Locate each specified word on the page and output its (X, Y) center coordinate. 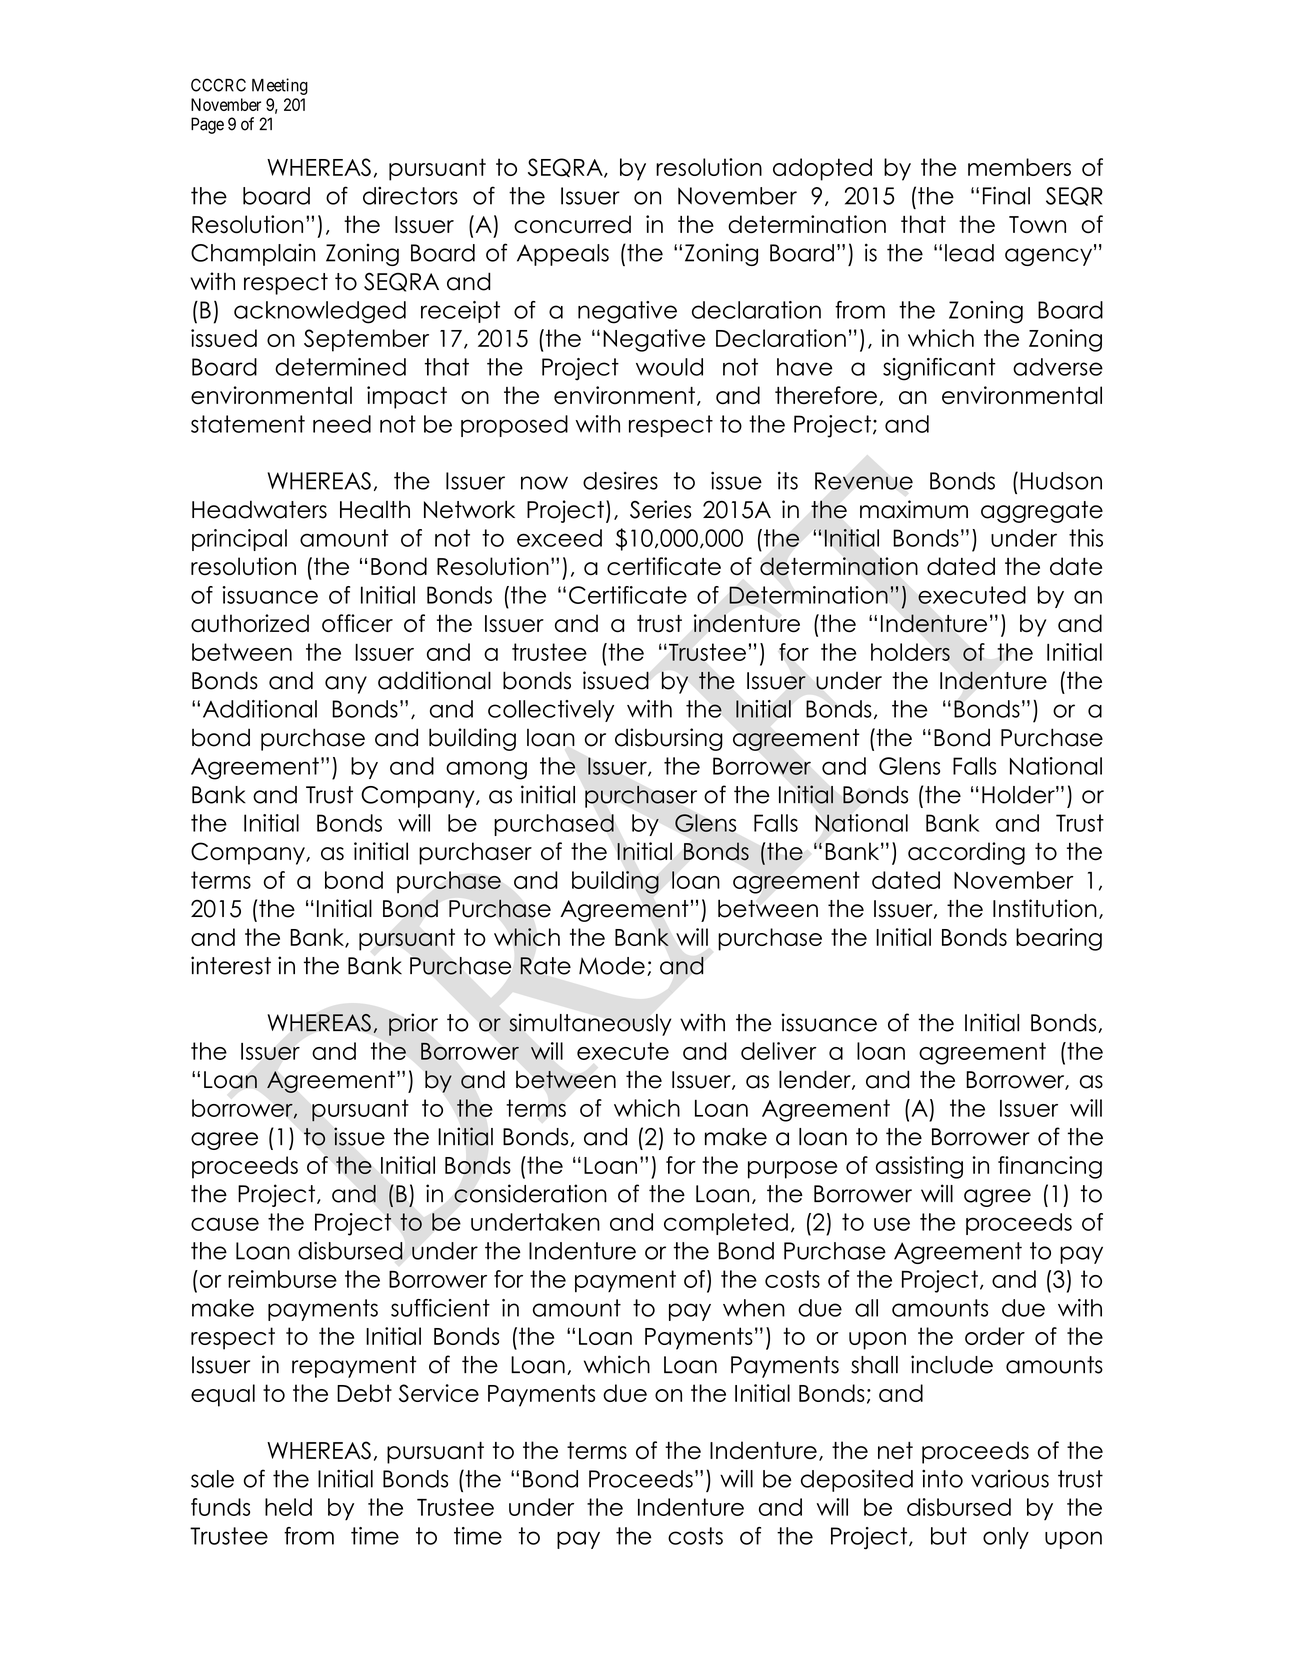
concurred (572, 224)
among (486, 770)
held (288, 1507)
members (1019, 167)
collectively (551, 711)
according (966, 853)
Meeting (280, 86)
